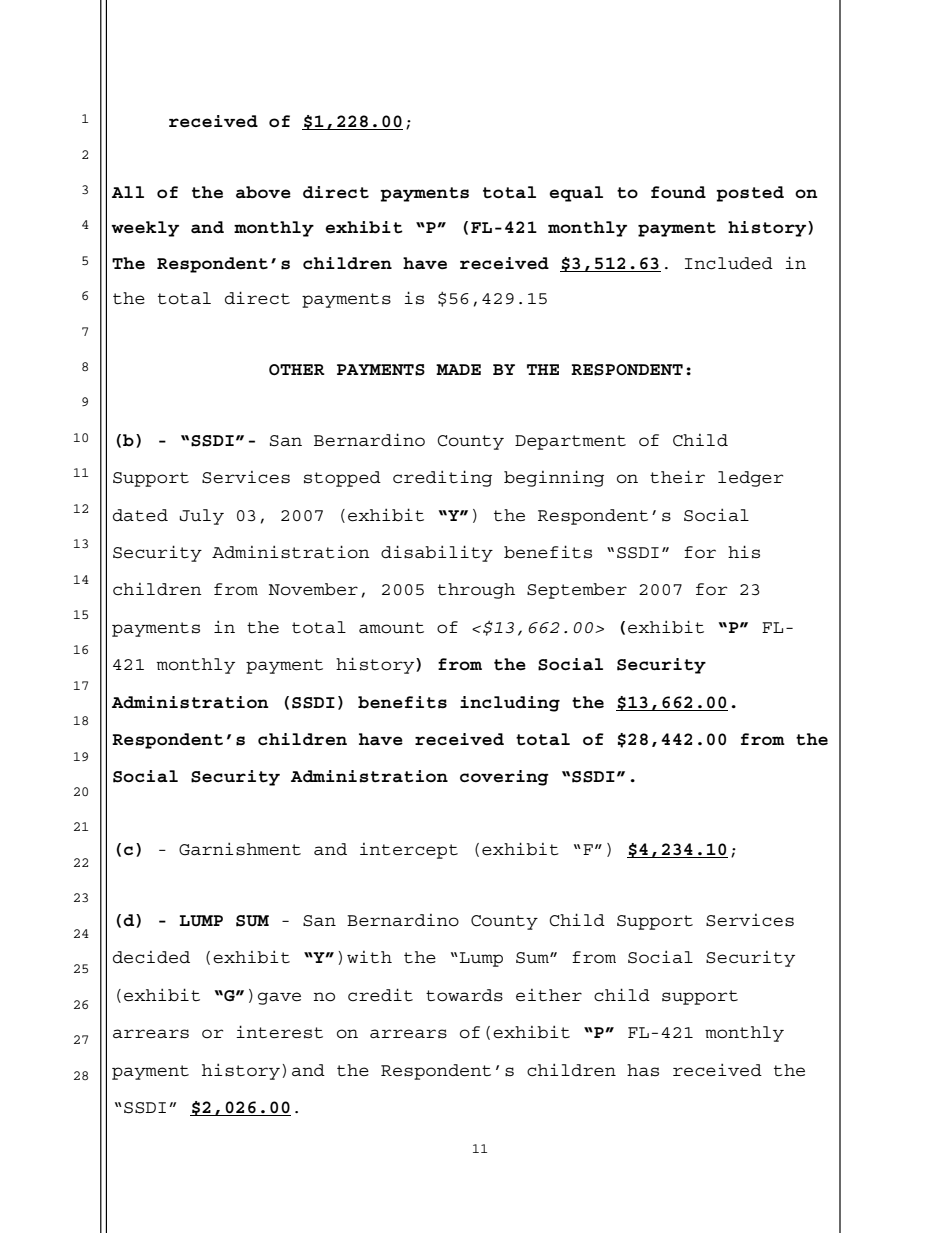 This screenshot has height=1233, width=952. I want to click on equal, so click(576, 194).
